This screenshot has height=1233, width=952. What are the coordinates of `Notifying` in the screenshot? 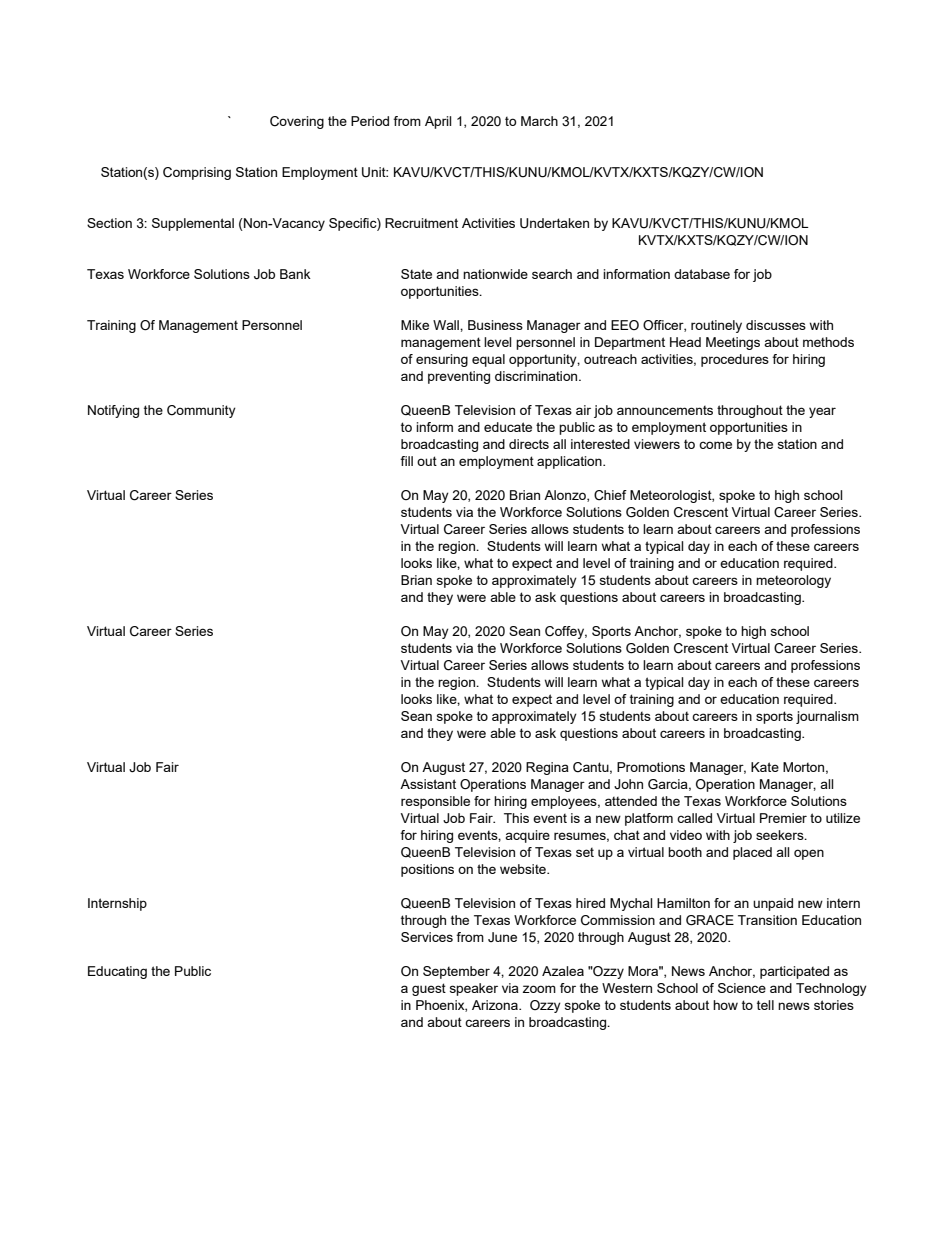 It's located at (113, 411).
